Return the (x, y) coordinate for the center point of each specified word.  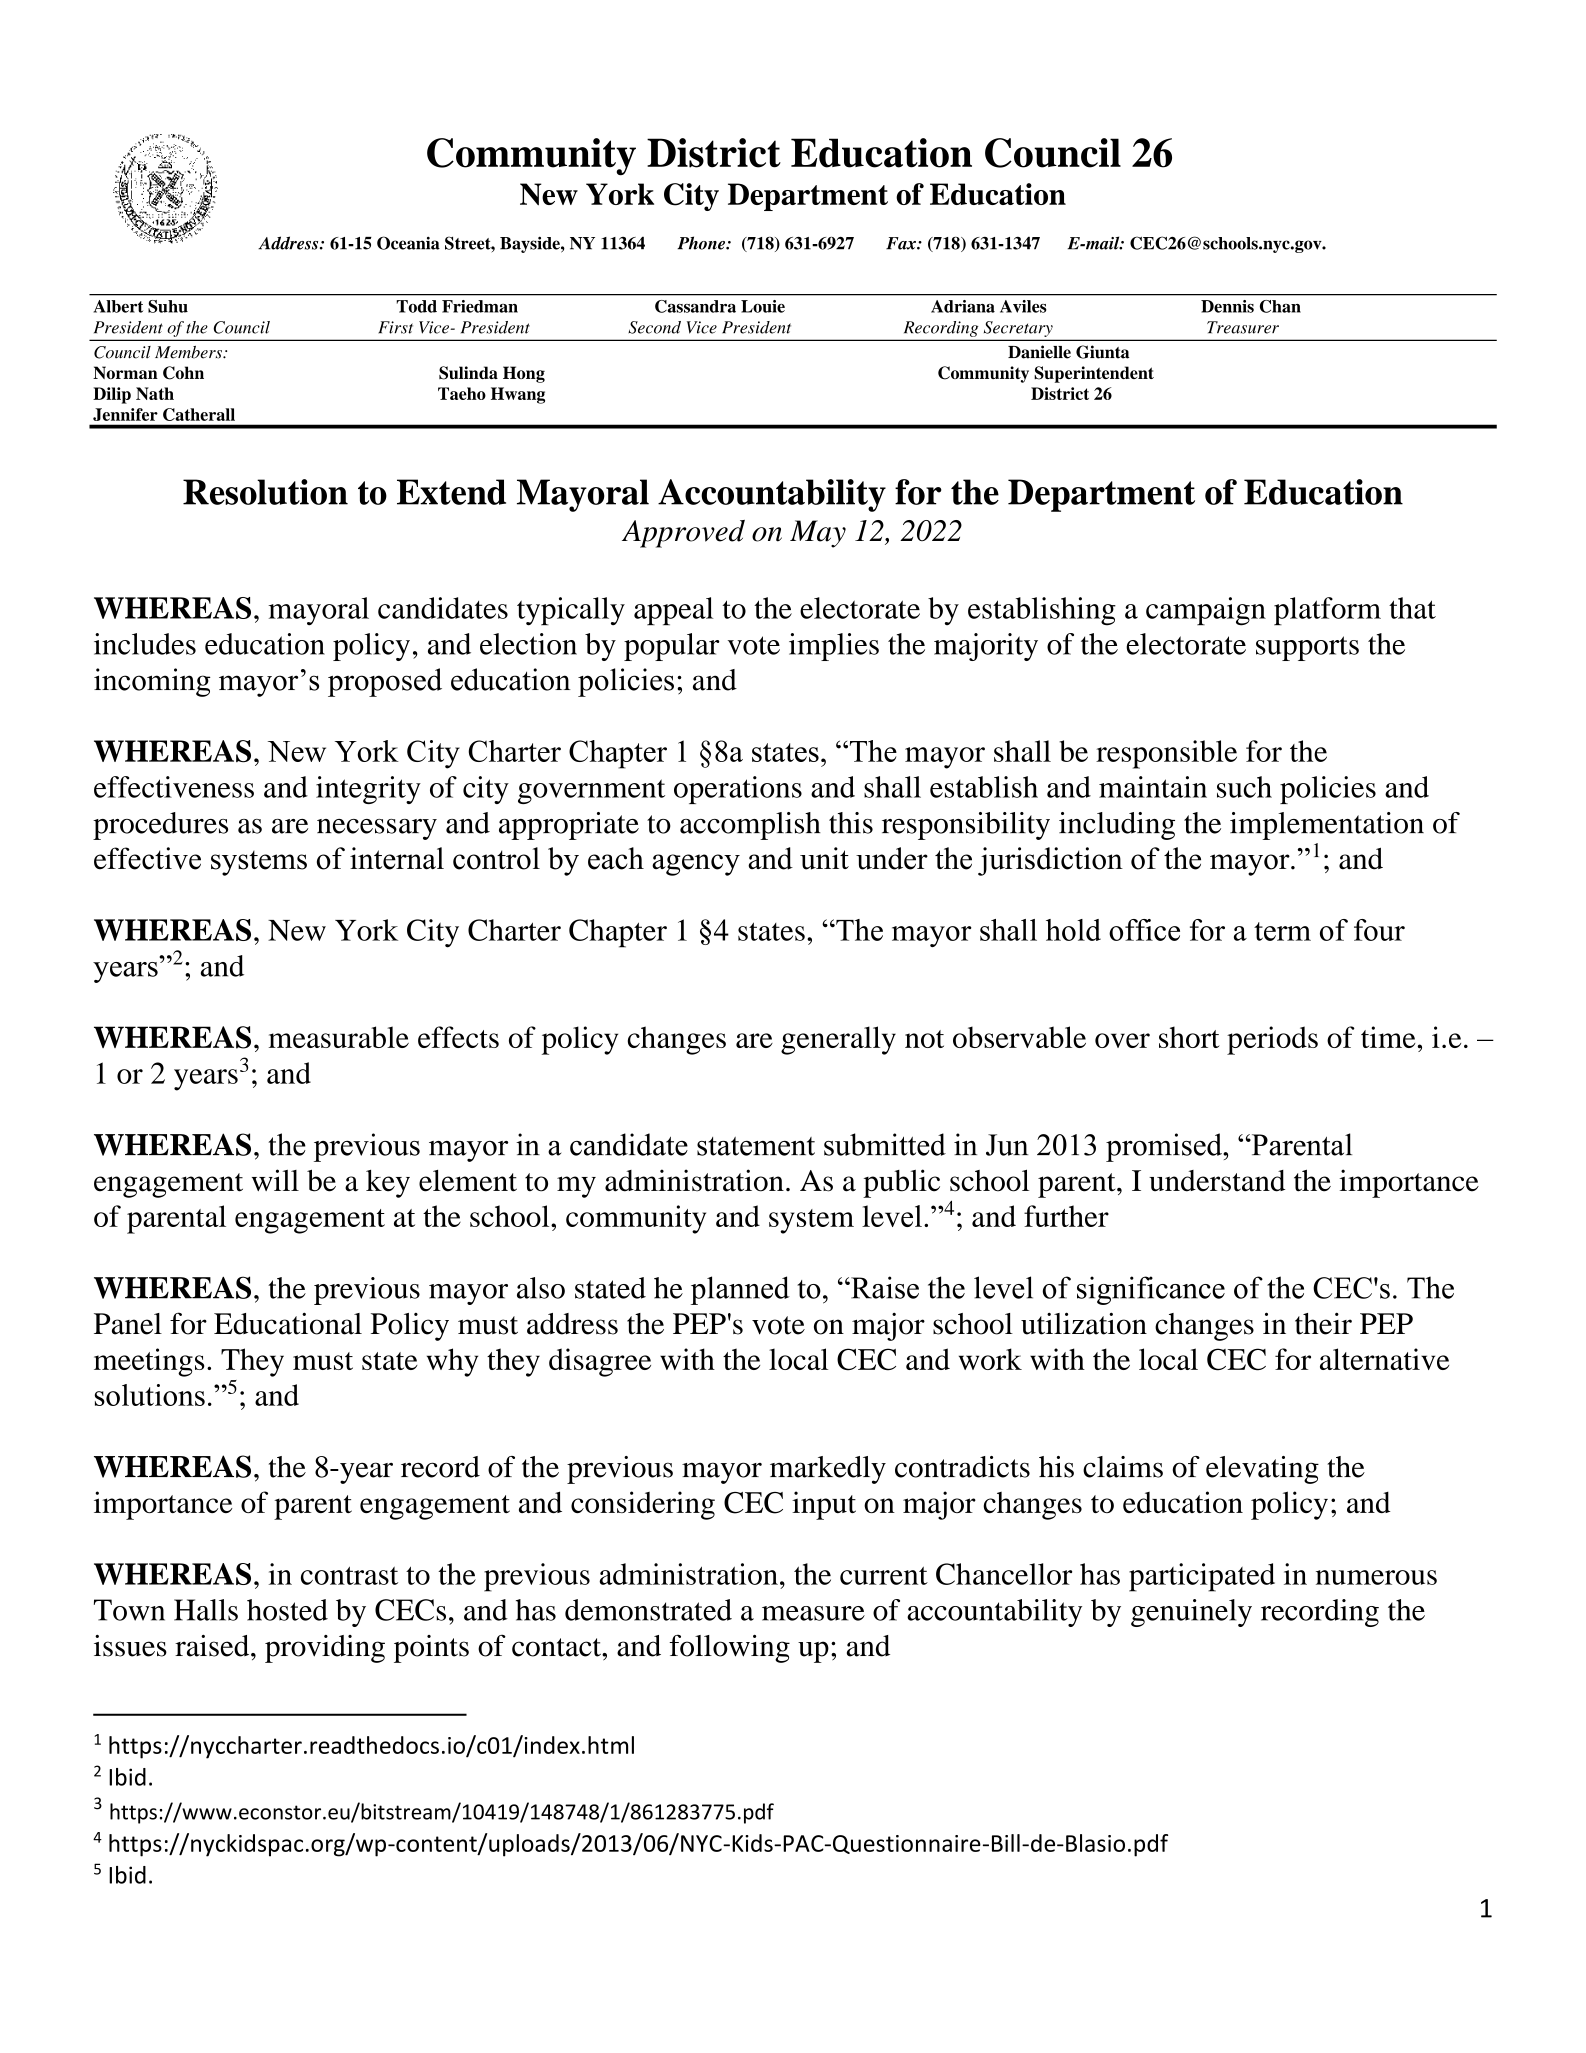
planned (740, 1290)
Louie (763, 306)
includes (145, 644)
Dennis (1227, 306)
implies (834, 647)
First (395, 327)
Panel (128, 1324)
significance (1151, 1290)
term (1282, 931)
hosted (287, 1610)
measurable (339, 1037)
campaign (1206, 611)
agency (696, 865)
